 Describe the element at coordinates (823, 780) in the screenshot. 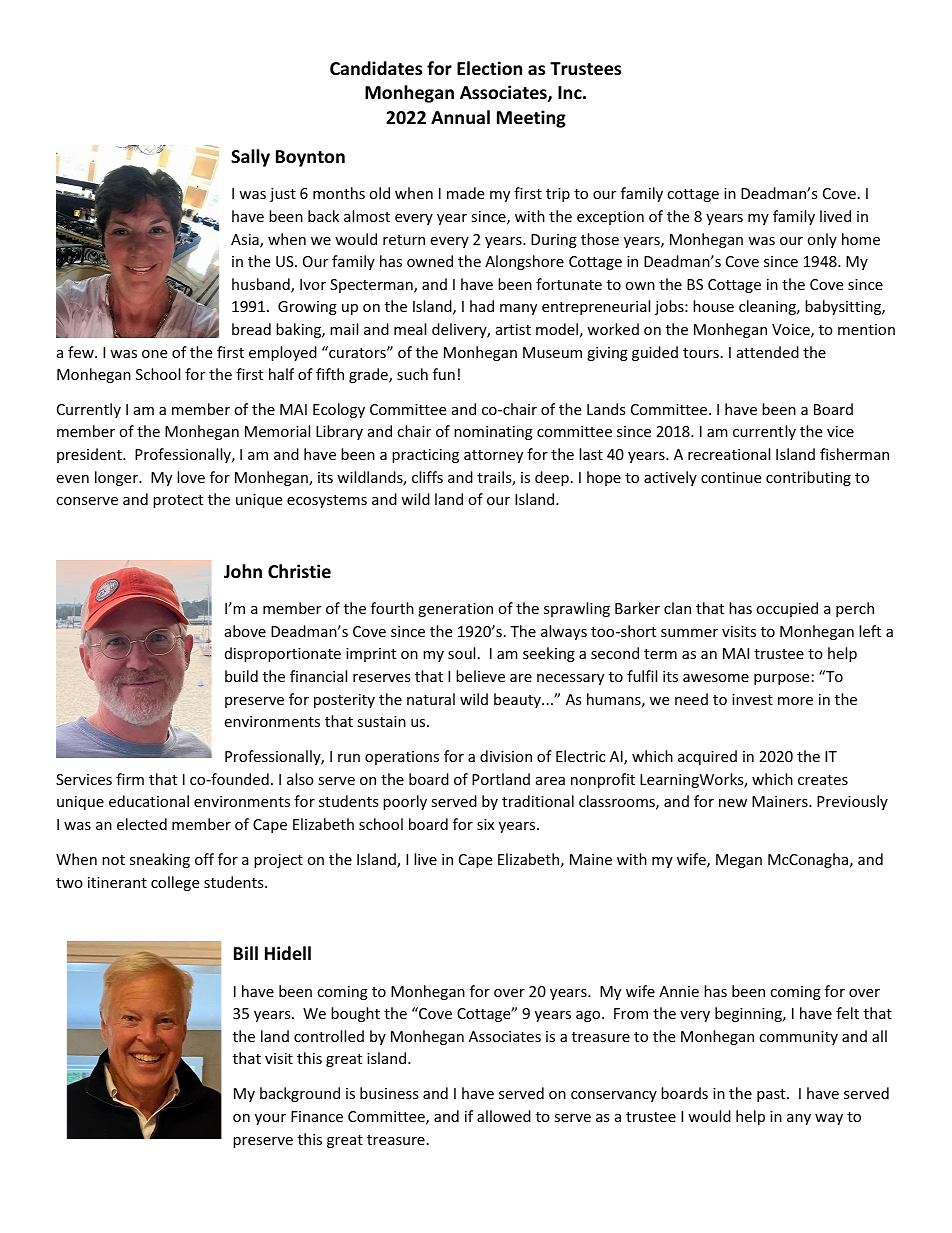

I see `creates` at that location.
